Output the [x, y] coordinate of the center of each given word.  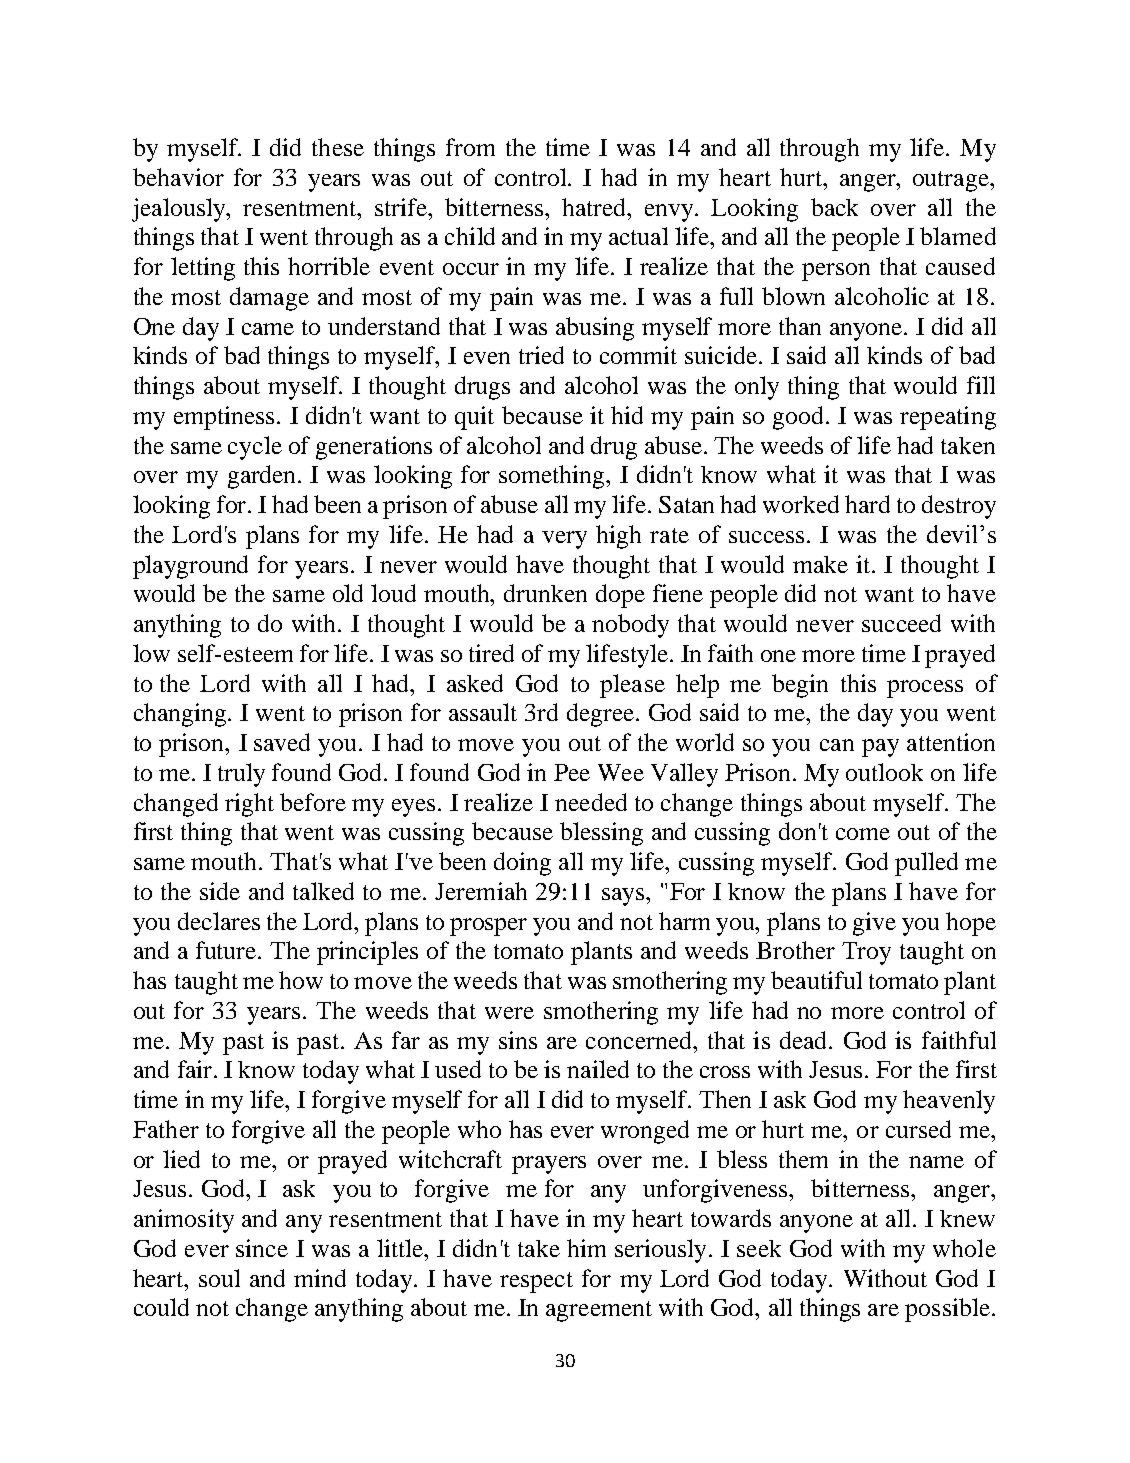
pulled [926, 864]
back [834, 207]
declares [219, 921]
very [564, 540]
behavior [178, 177]
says [624, 897]
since [262, 1248]
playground [190, 567]
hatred [595, 207]
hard [867, 504]
